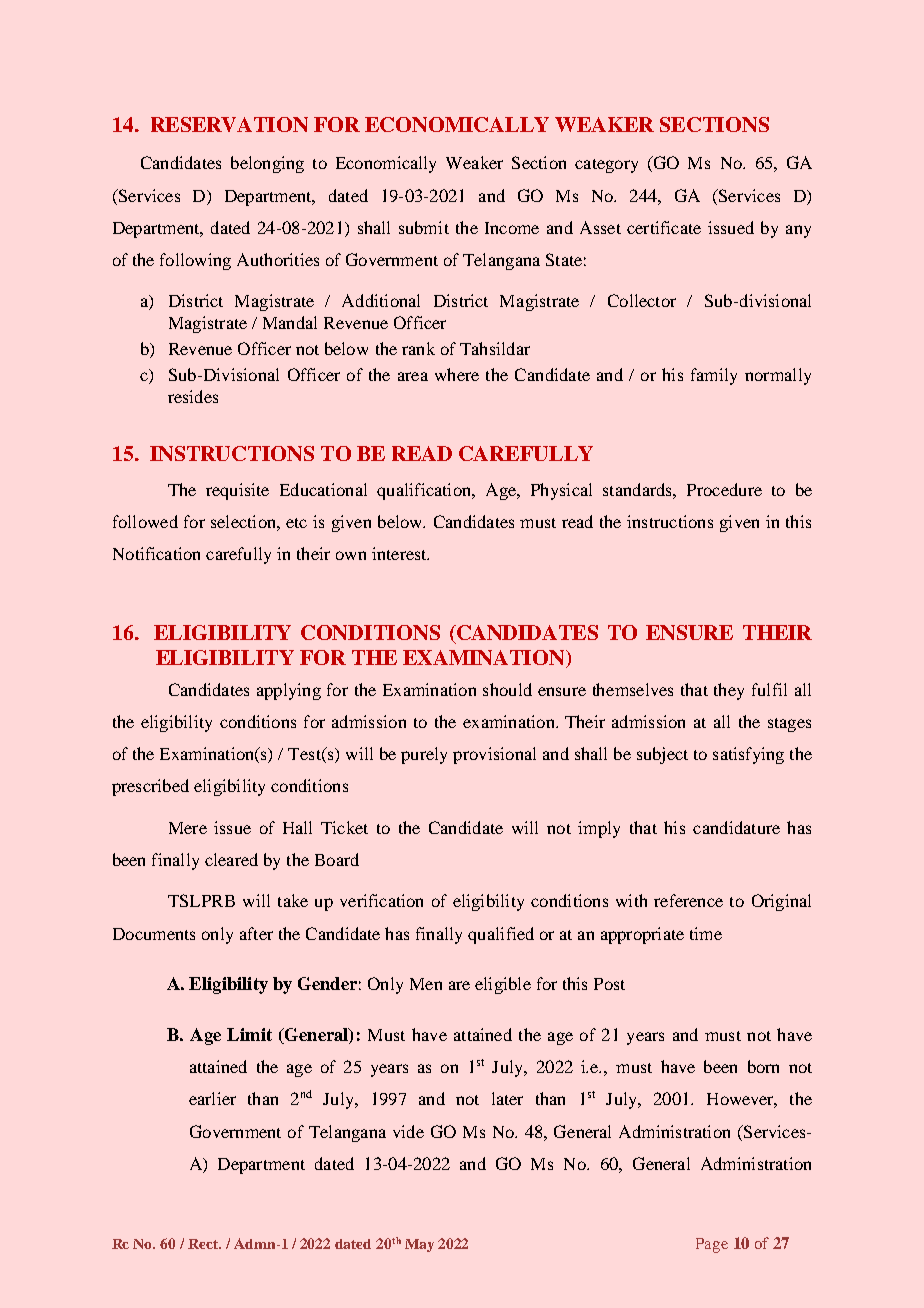 This screenshot has height=1308, width=924. Describe the element at coordinates (231, 859) in the screenshot. I see `cleared` at that location.
